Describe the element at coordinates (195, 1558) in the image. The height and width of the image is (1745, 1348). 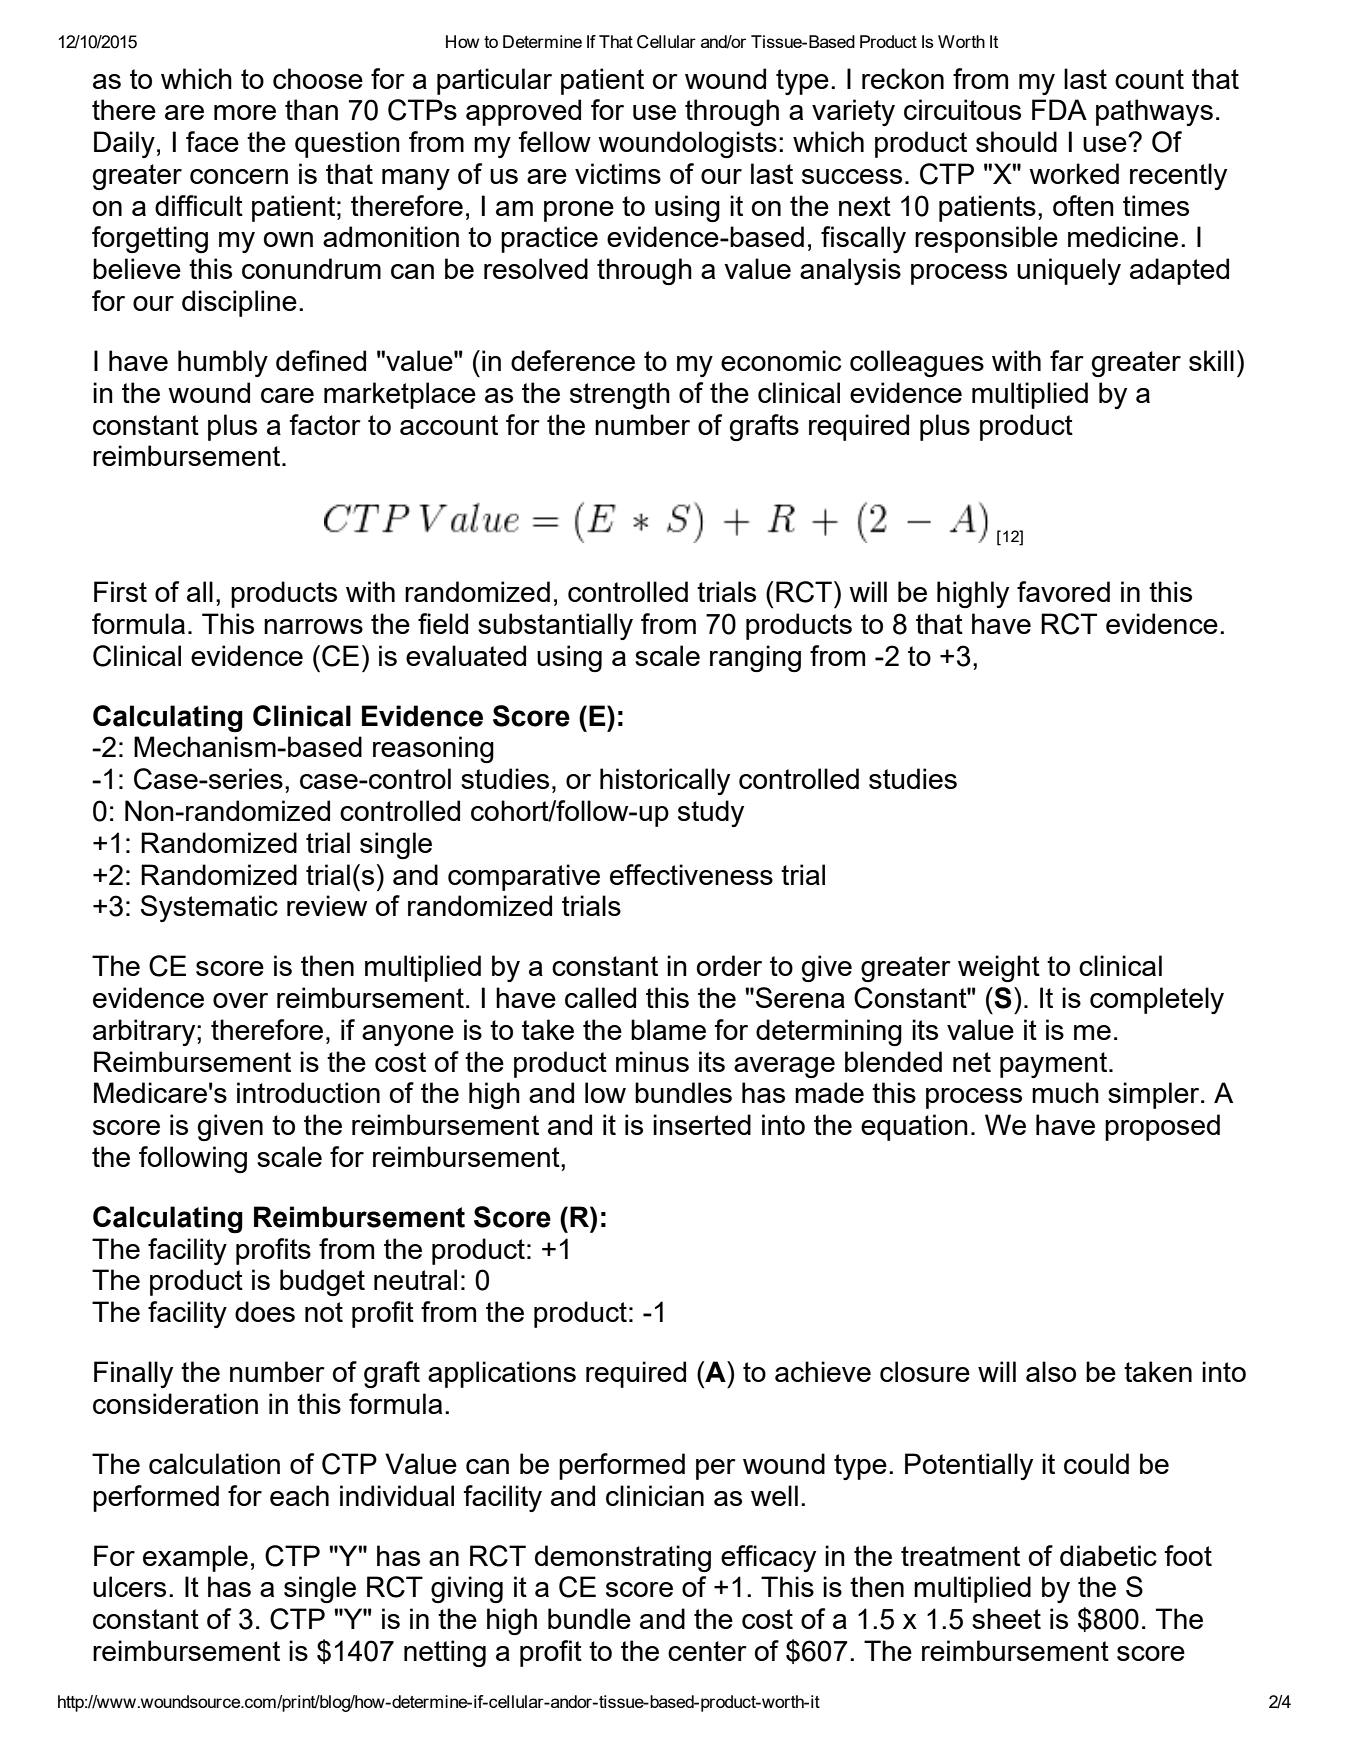
I see `example` at that location.
